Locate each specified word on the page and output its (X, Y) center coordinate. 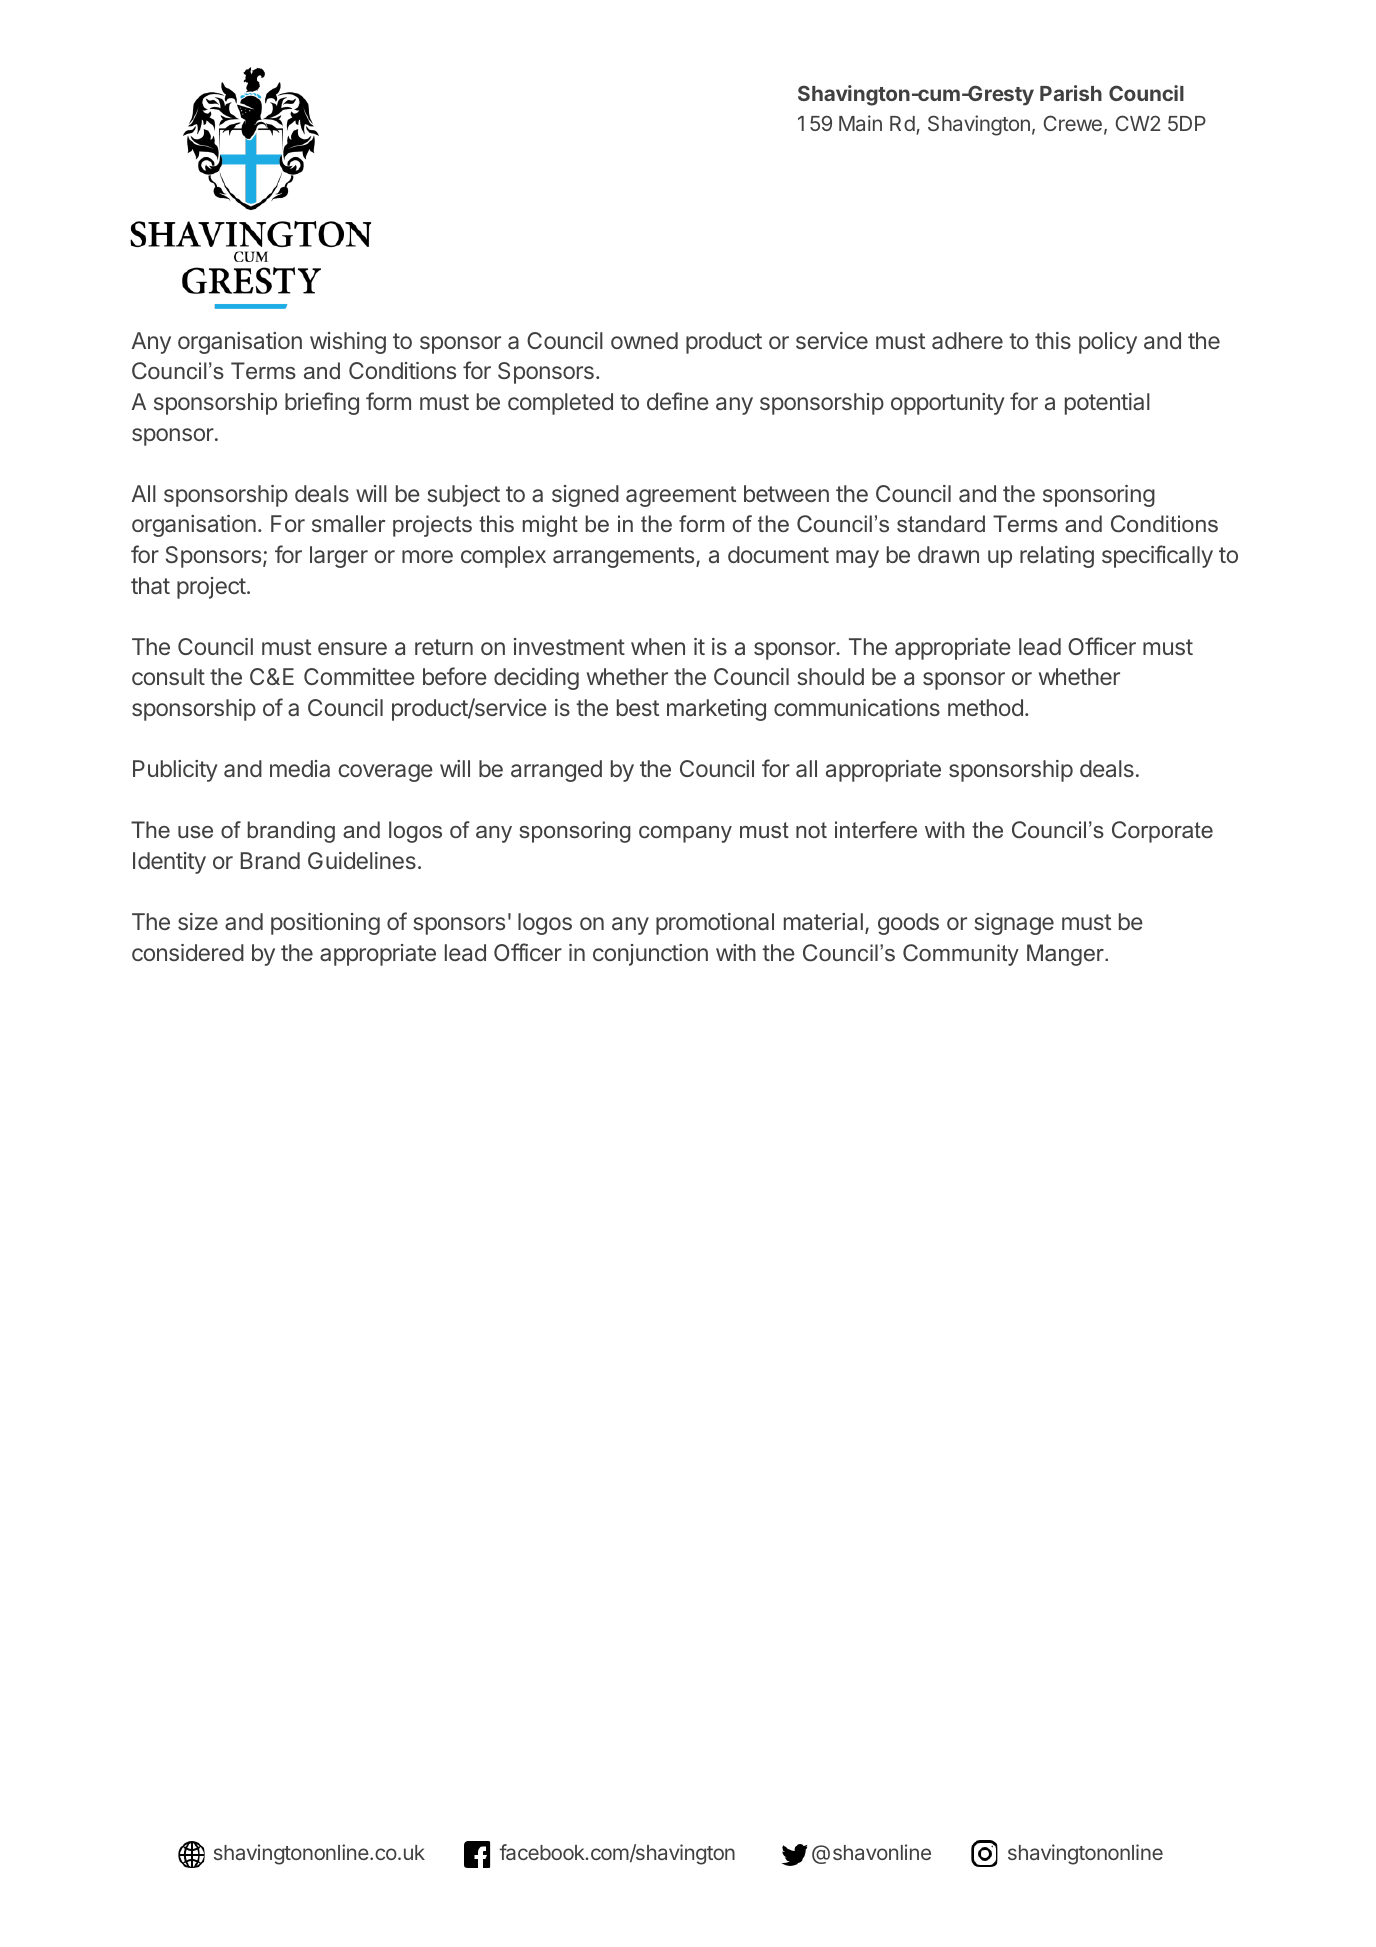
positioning (325, 924)
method (985, 707)
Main (860, 123)
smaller (349, 523)
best (638, 707)
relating (1057, 557)
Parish (1071, 93)
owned (644, 340)
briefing (322, 403)
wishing (348, 343)
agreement (681, 496)
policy (1108, 343)
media (300, 768)
